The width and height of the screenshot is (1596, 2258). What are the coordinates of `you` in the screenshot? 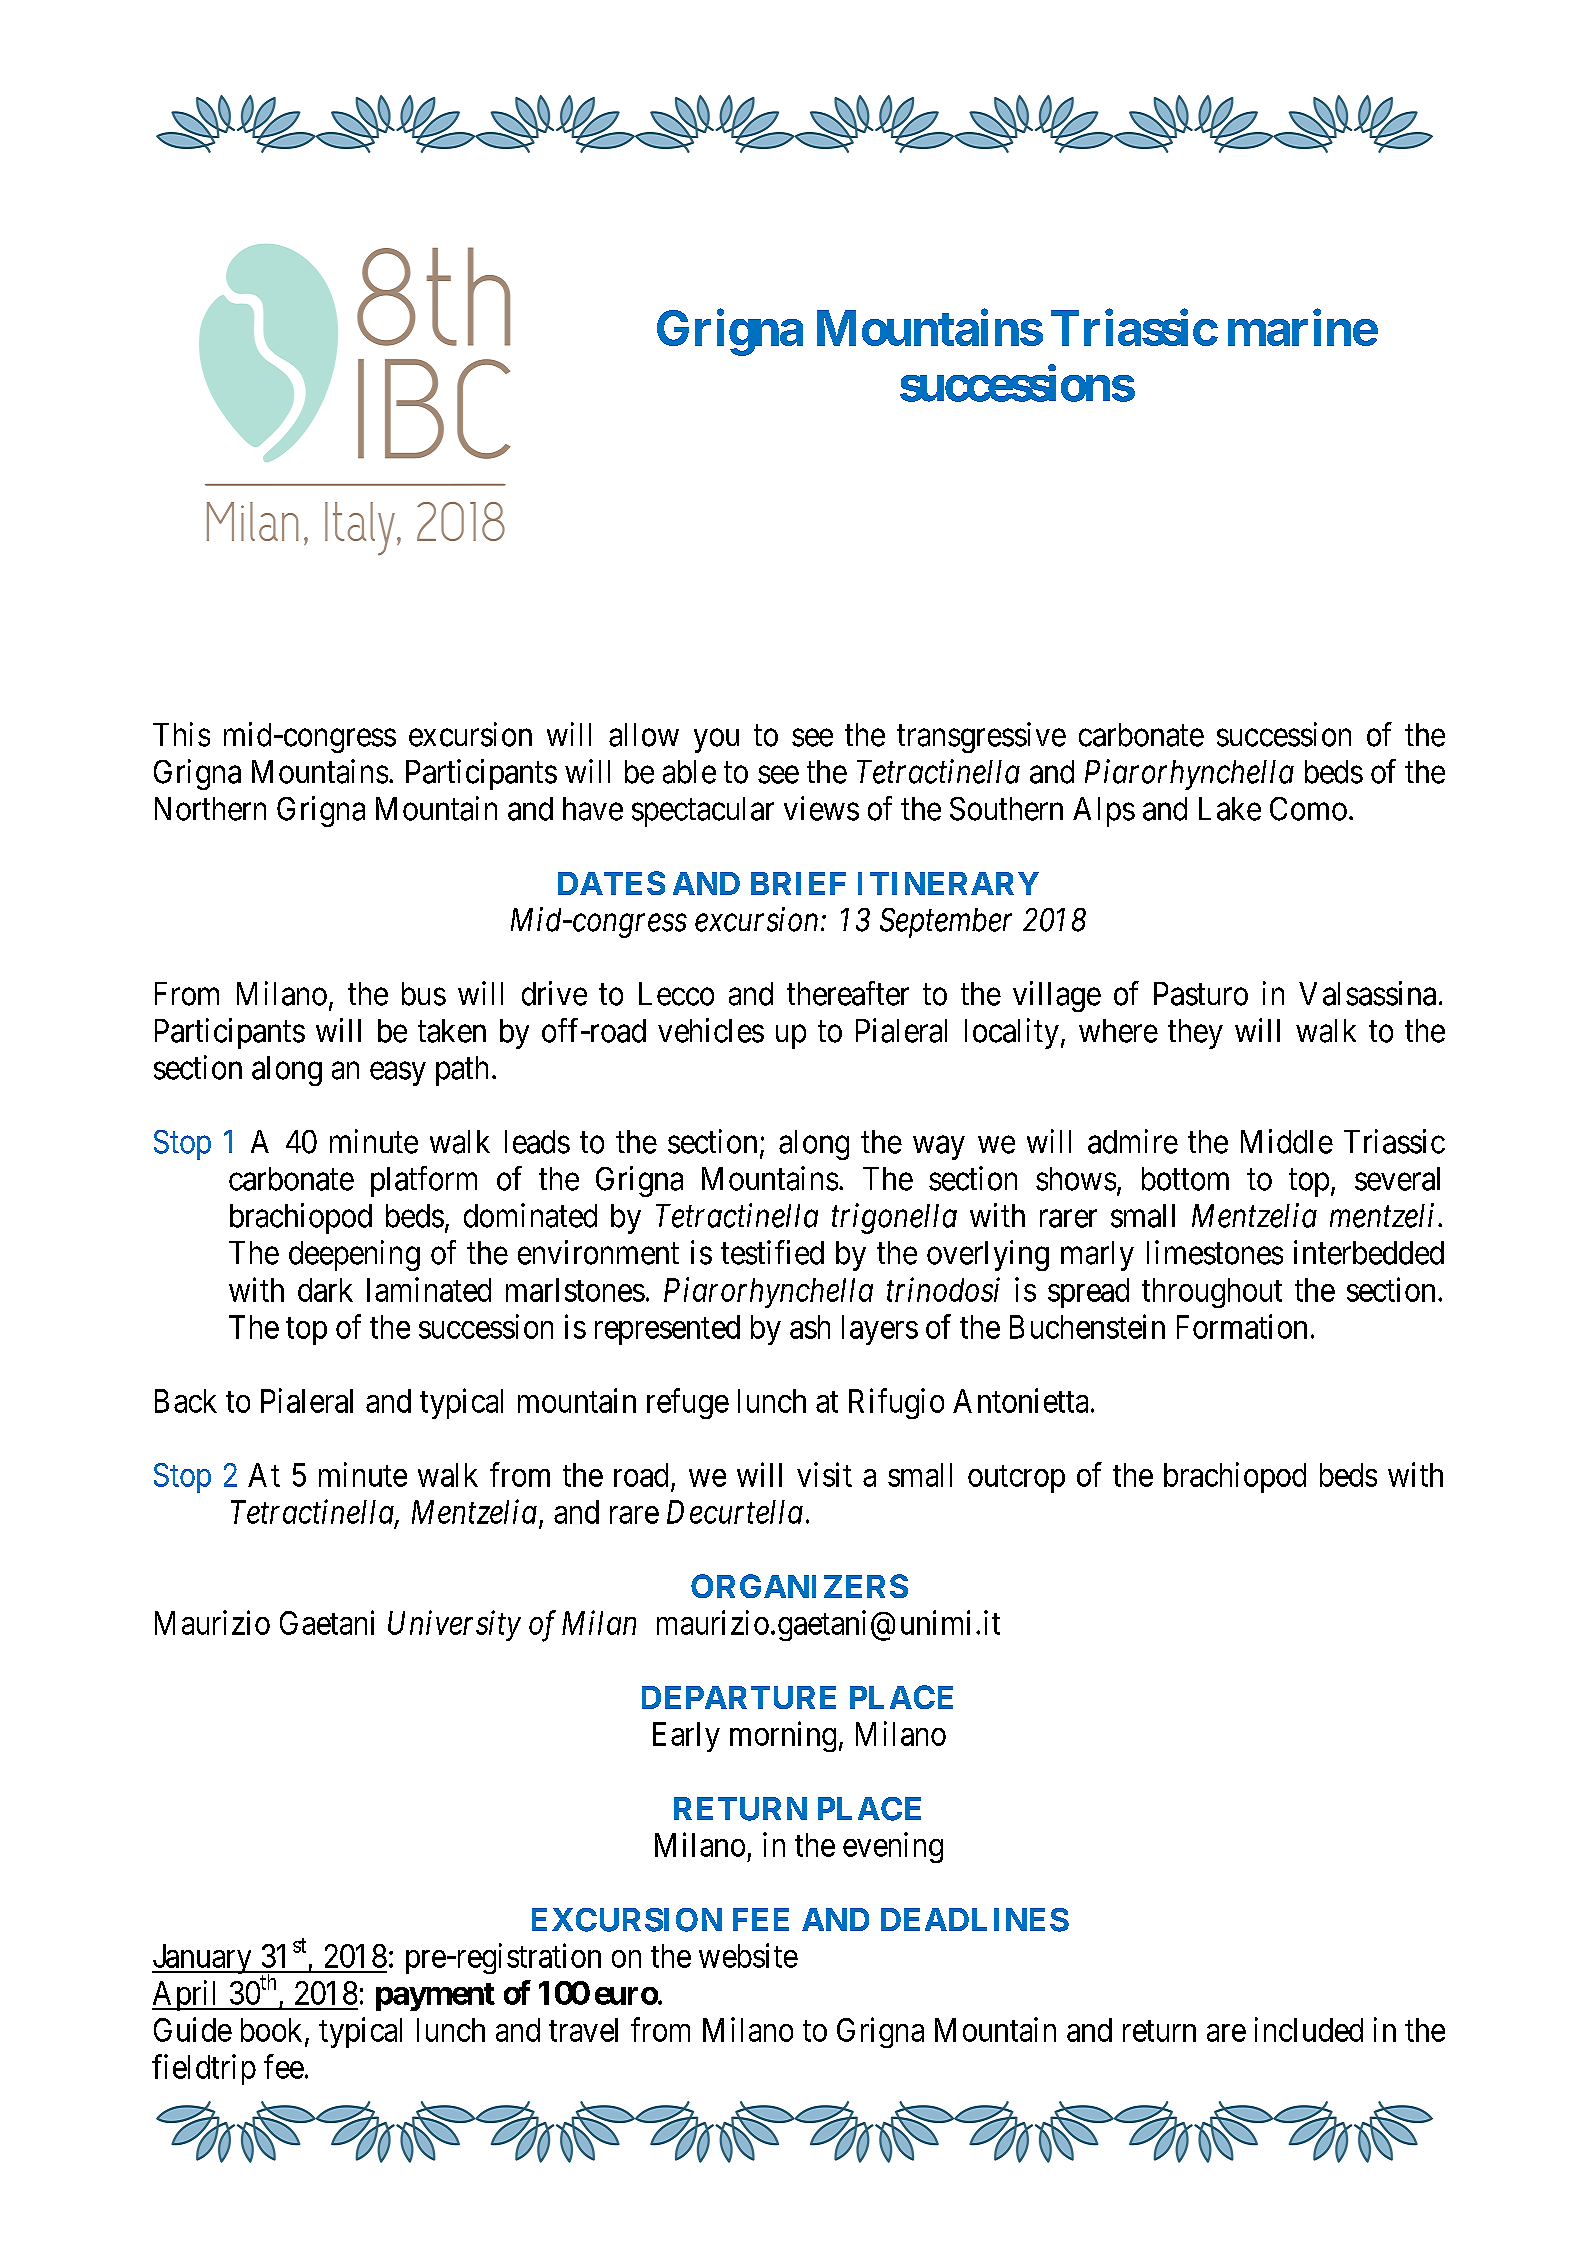 It's located at (716, 741).
